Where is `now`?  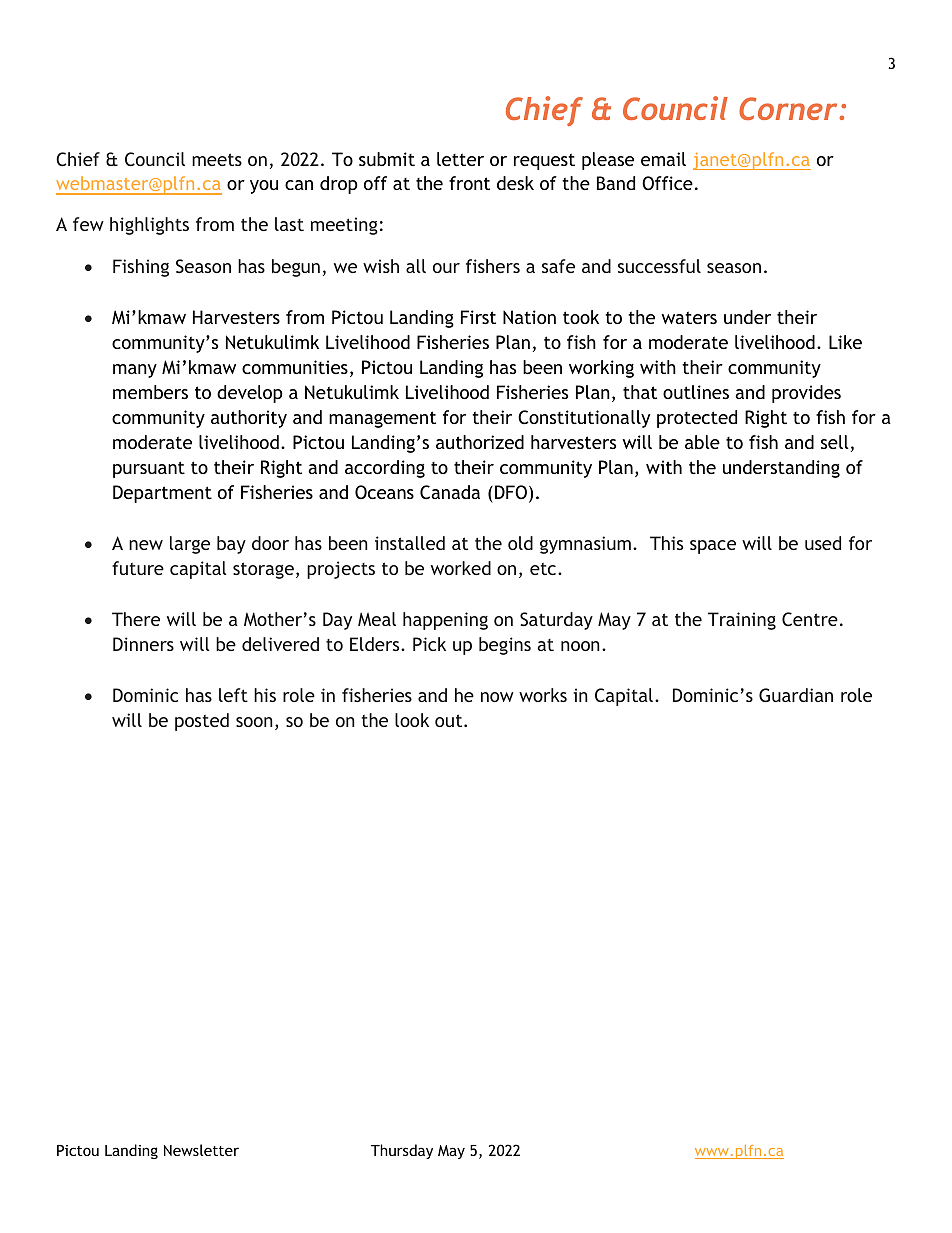
now is located at coordinates (497, 697).
